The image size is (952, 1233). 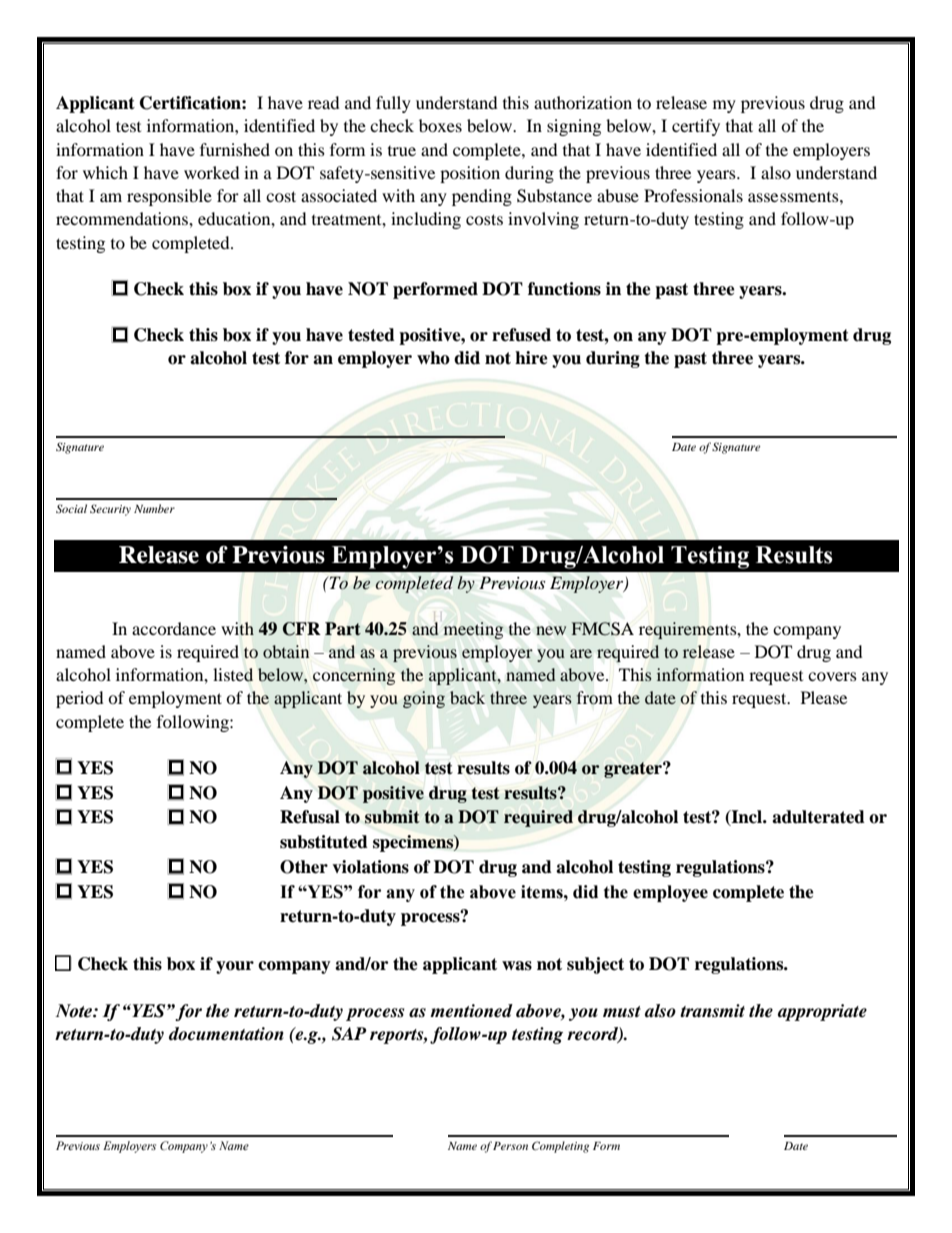 I want to click on meeting, so click(x=473, y=630).
